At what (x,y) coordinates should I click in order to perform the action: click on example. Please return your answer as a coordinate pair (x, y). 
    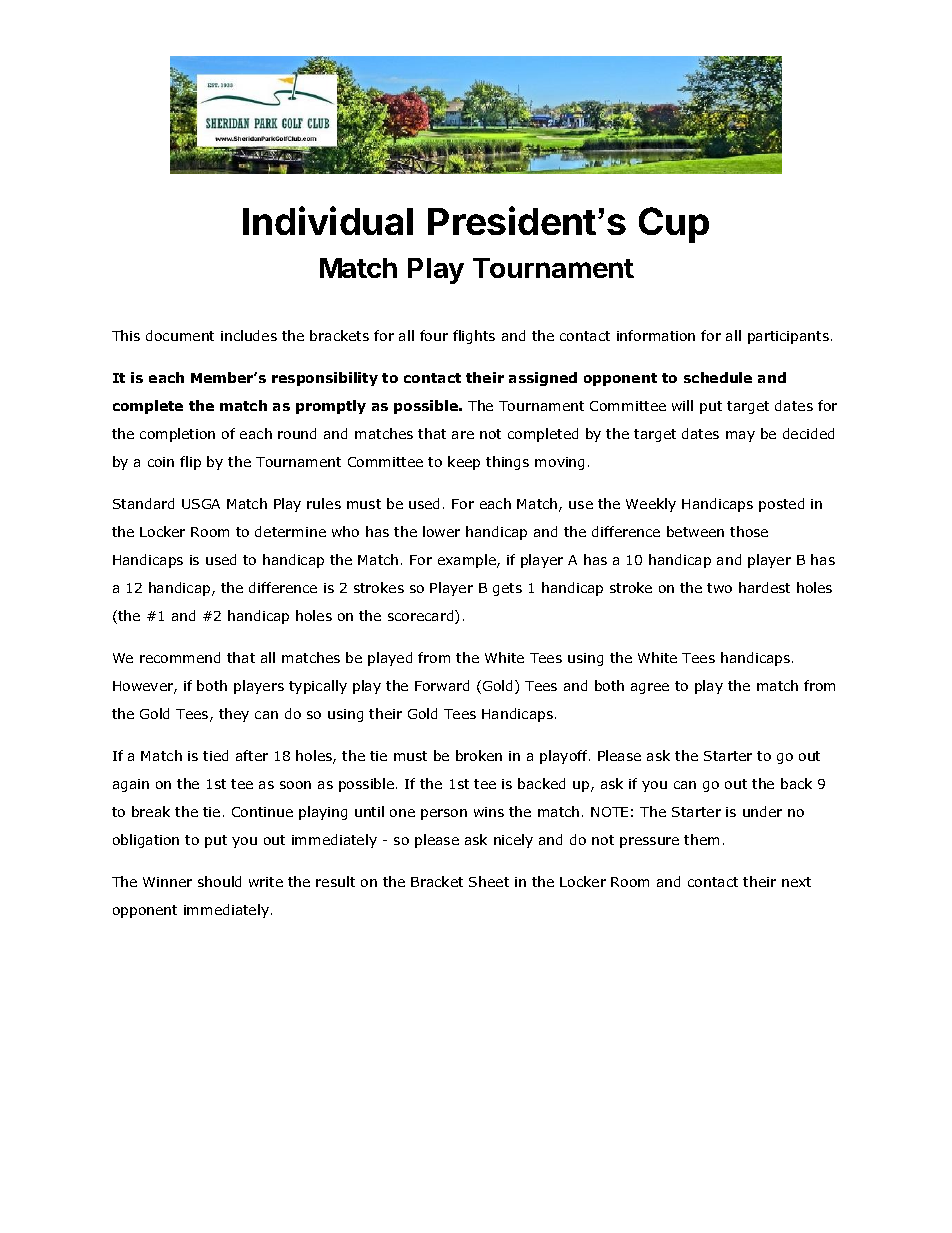
    Looking at the image, I should click on (468, 561).
